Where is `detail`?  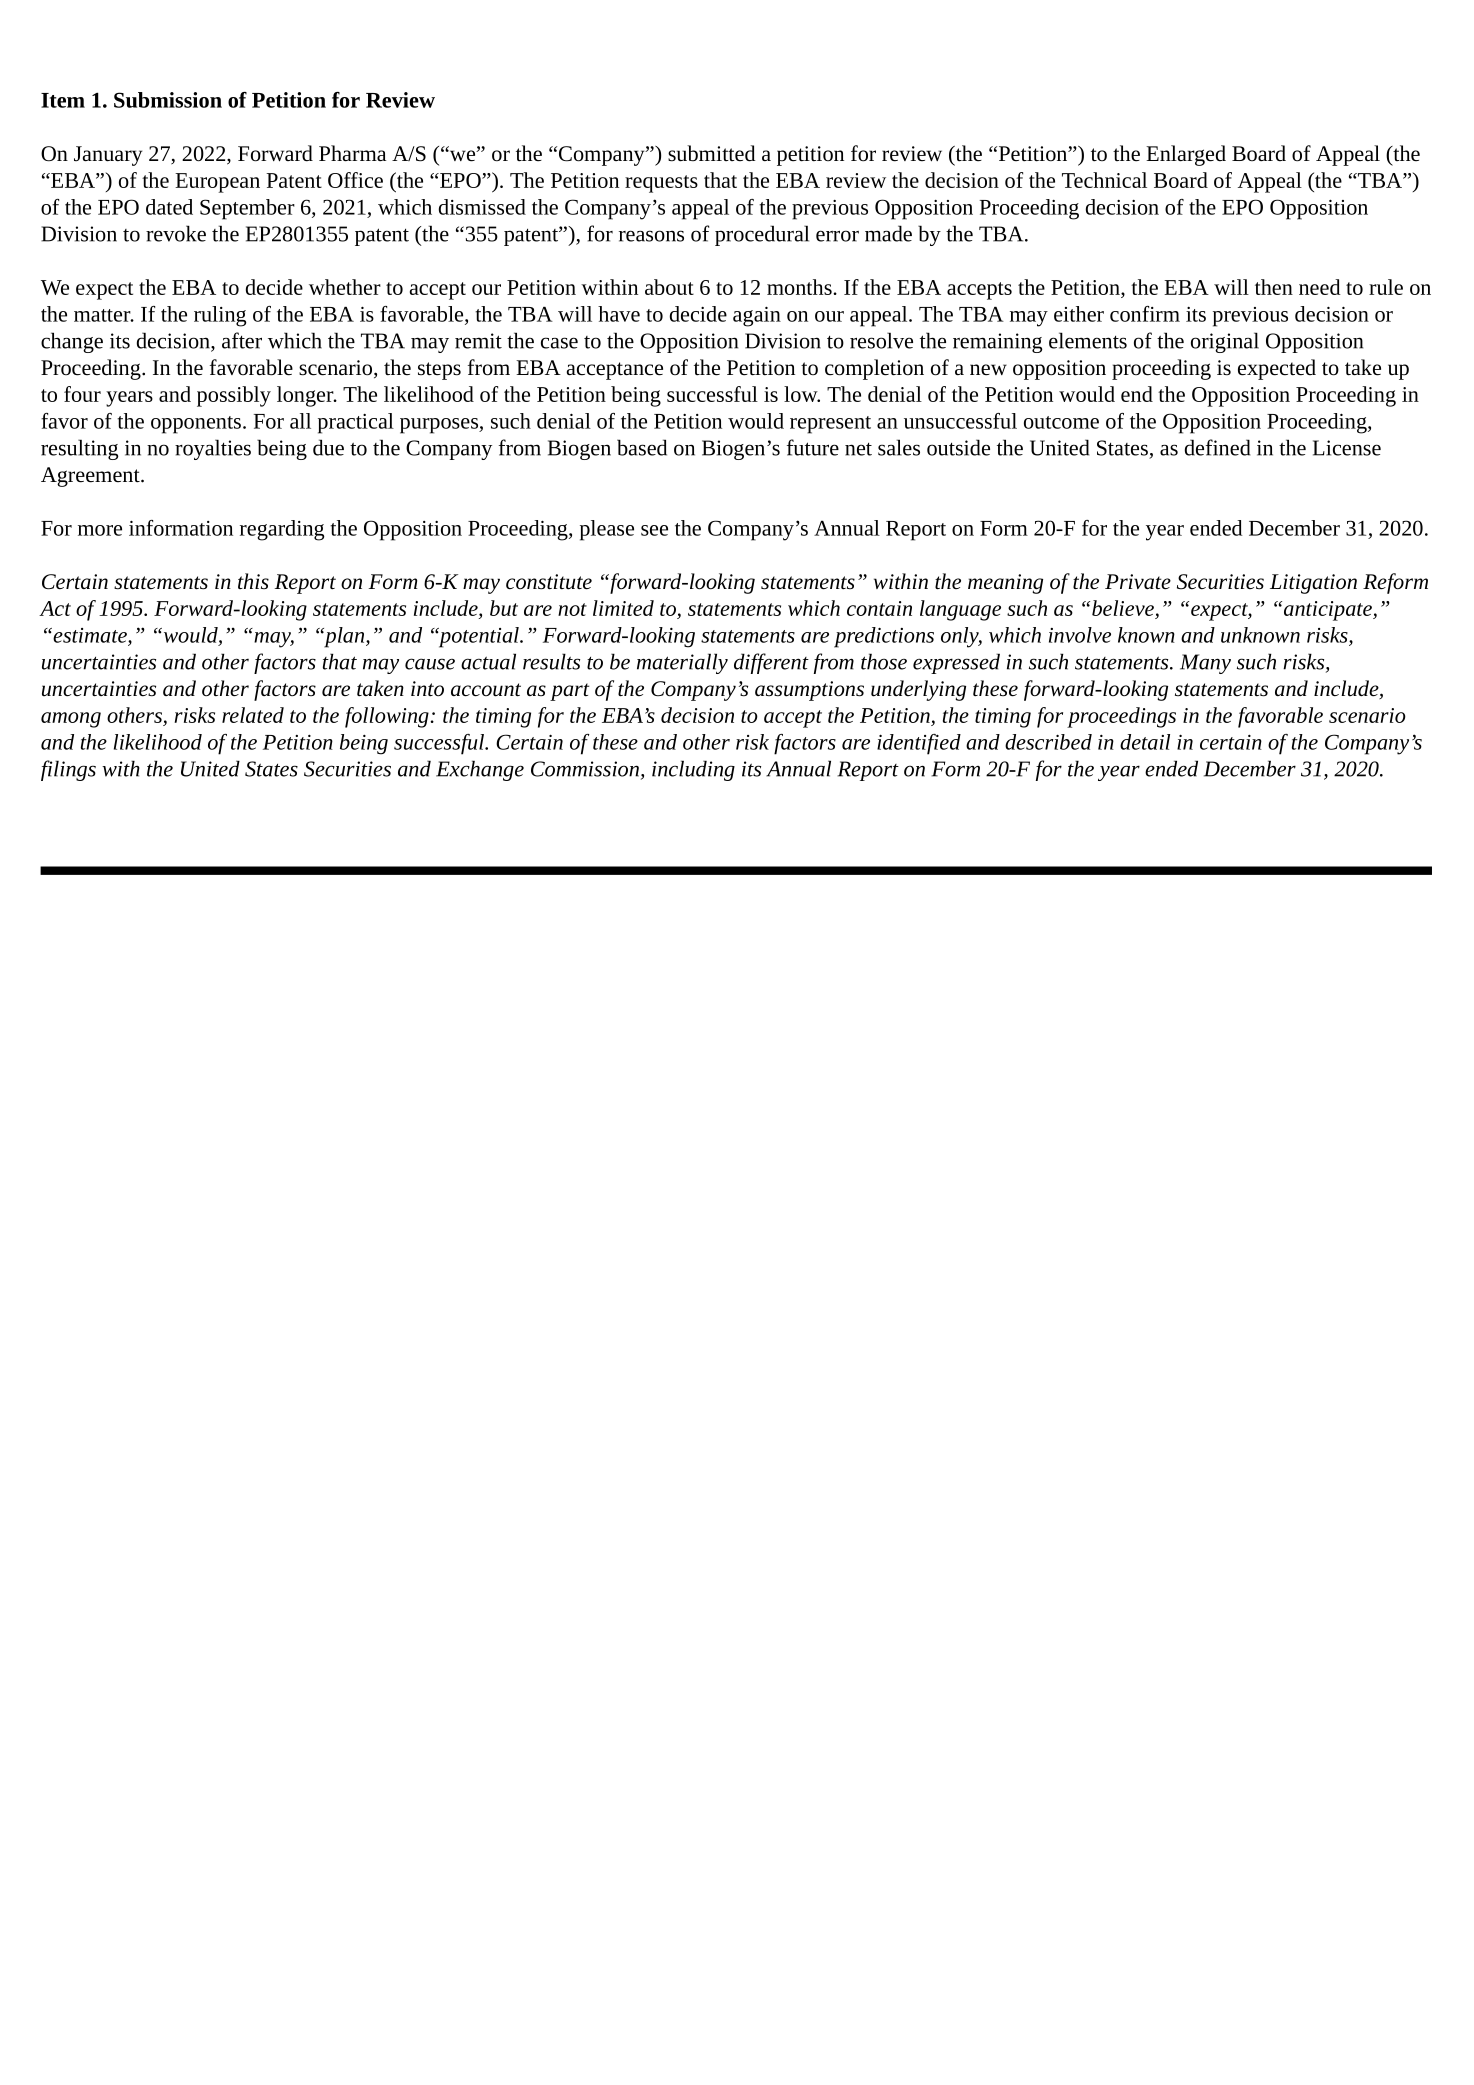
detail is located at coordinates (1145, 742).
